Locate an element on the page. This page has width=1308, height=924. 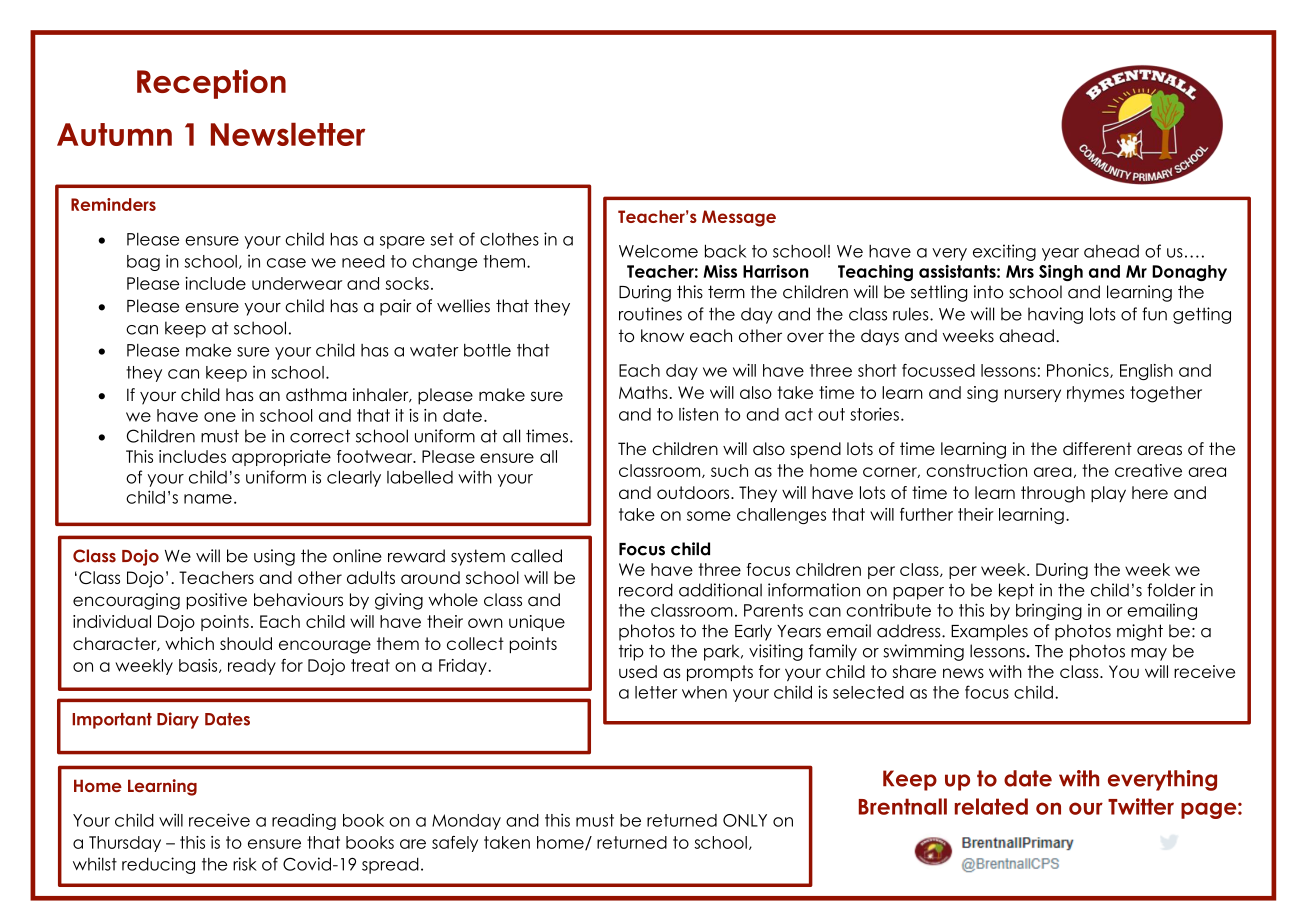
Reception is located at coordinates (211, 84).
